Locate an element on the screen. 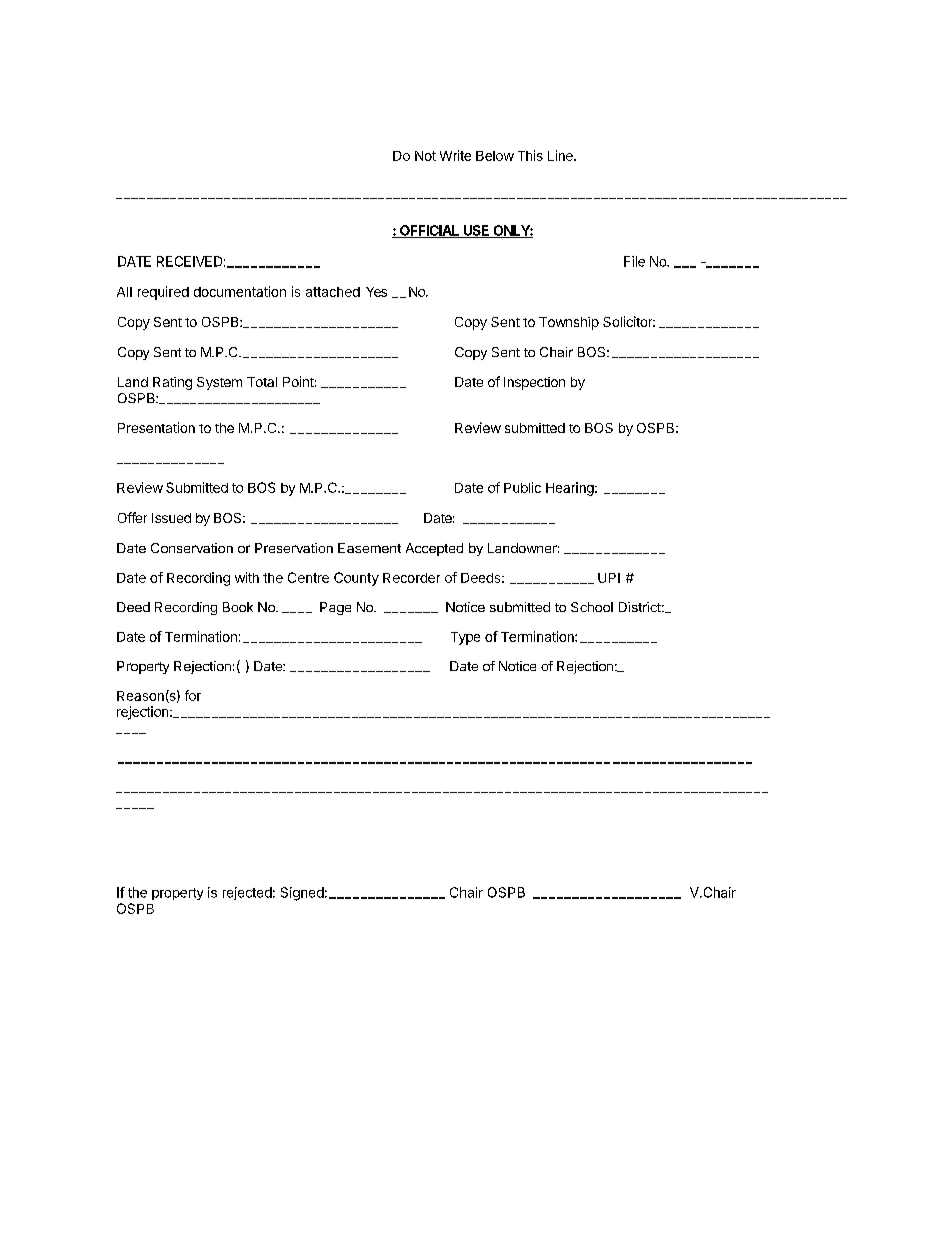 The width and height of the screenshot is (952, 1233). Line is located at coordinates (561, 155).
